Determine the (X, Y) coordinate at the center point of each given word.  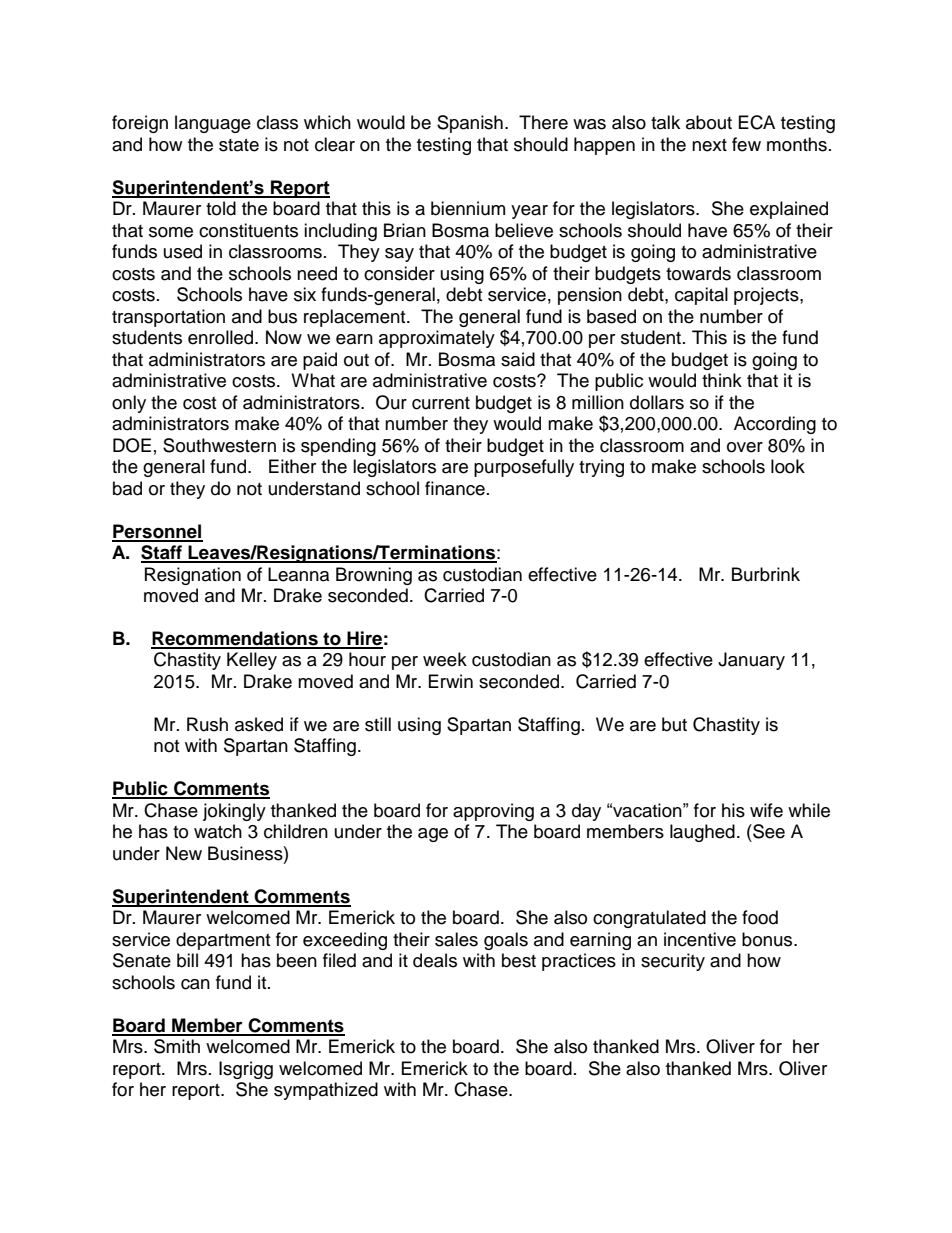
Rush (207, 724)
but (674, 724)
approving (493, 812)
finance (455, 488)
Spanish (470, 124)
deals (435, 960)
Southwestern (219, 445)
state (239, 145)
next (709, 145)
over (745, 447)
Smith (177, 1046)
